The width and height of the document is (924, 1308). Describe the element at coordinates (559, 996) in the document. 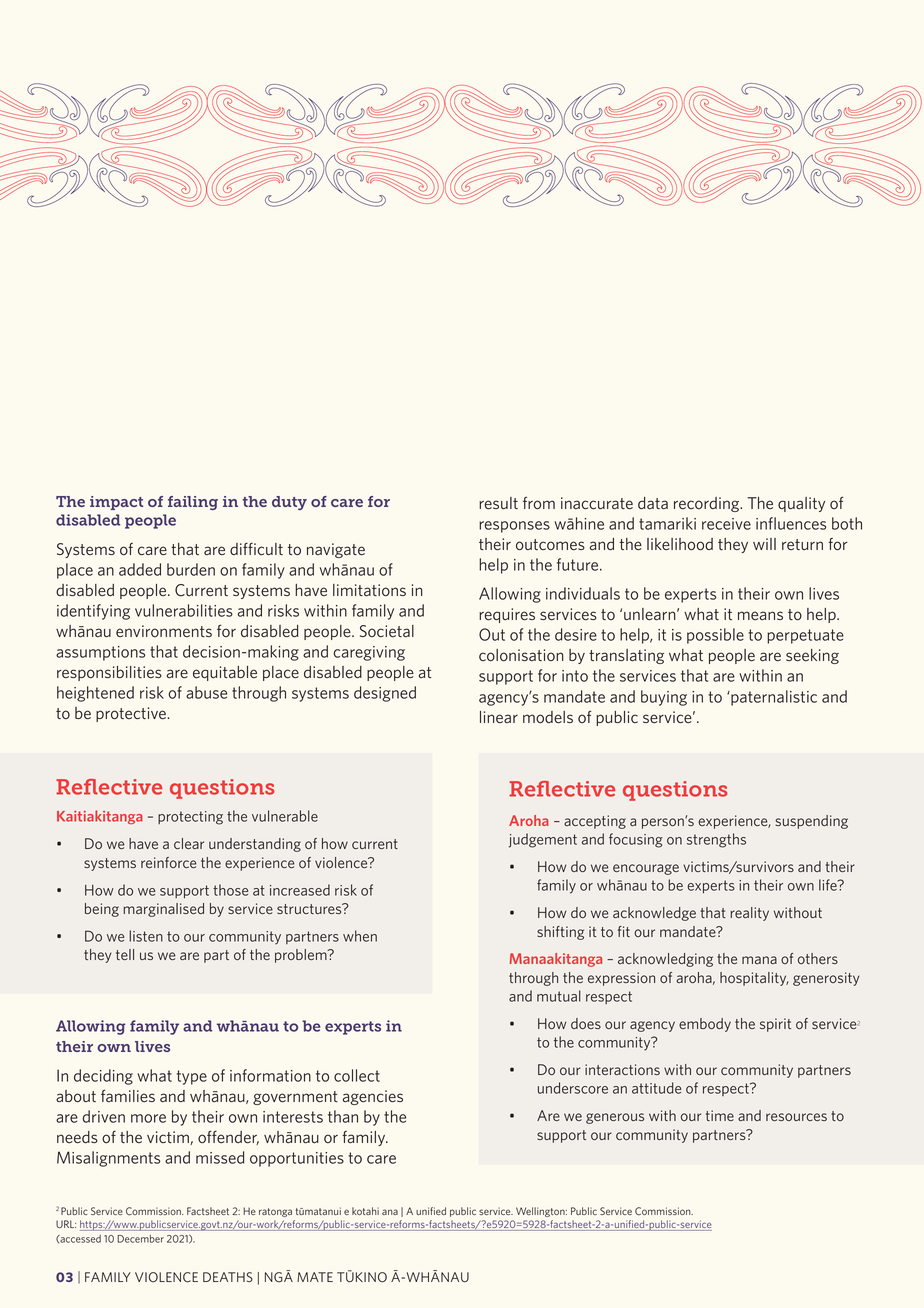

I see `mutual` at that location.
